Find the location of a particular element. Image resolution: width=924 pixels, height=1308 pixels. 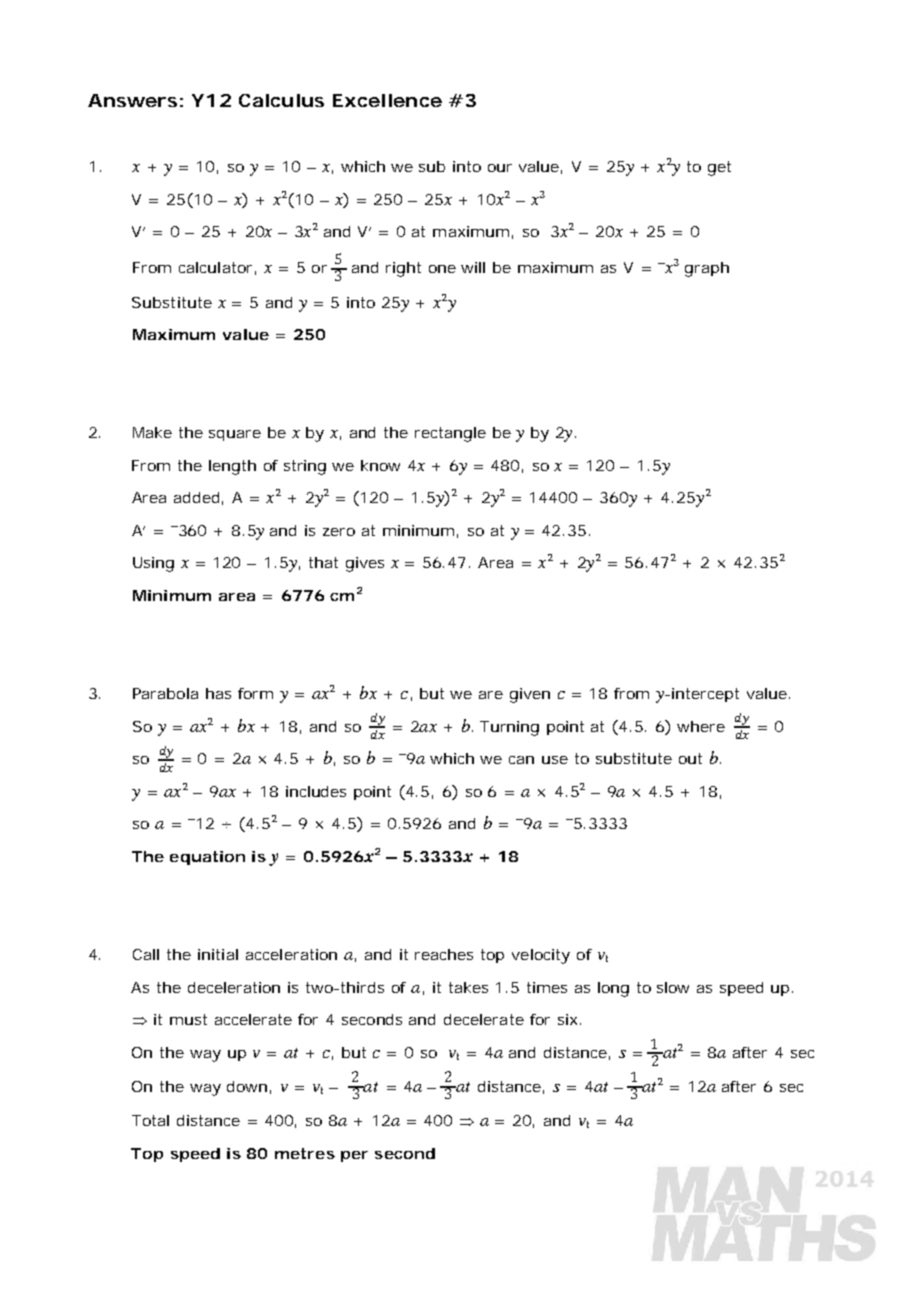

Calculus is located at coordinates (281, 100).
